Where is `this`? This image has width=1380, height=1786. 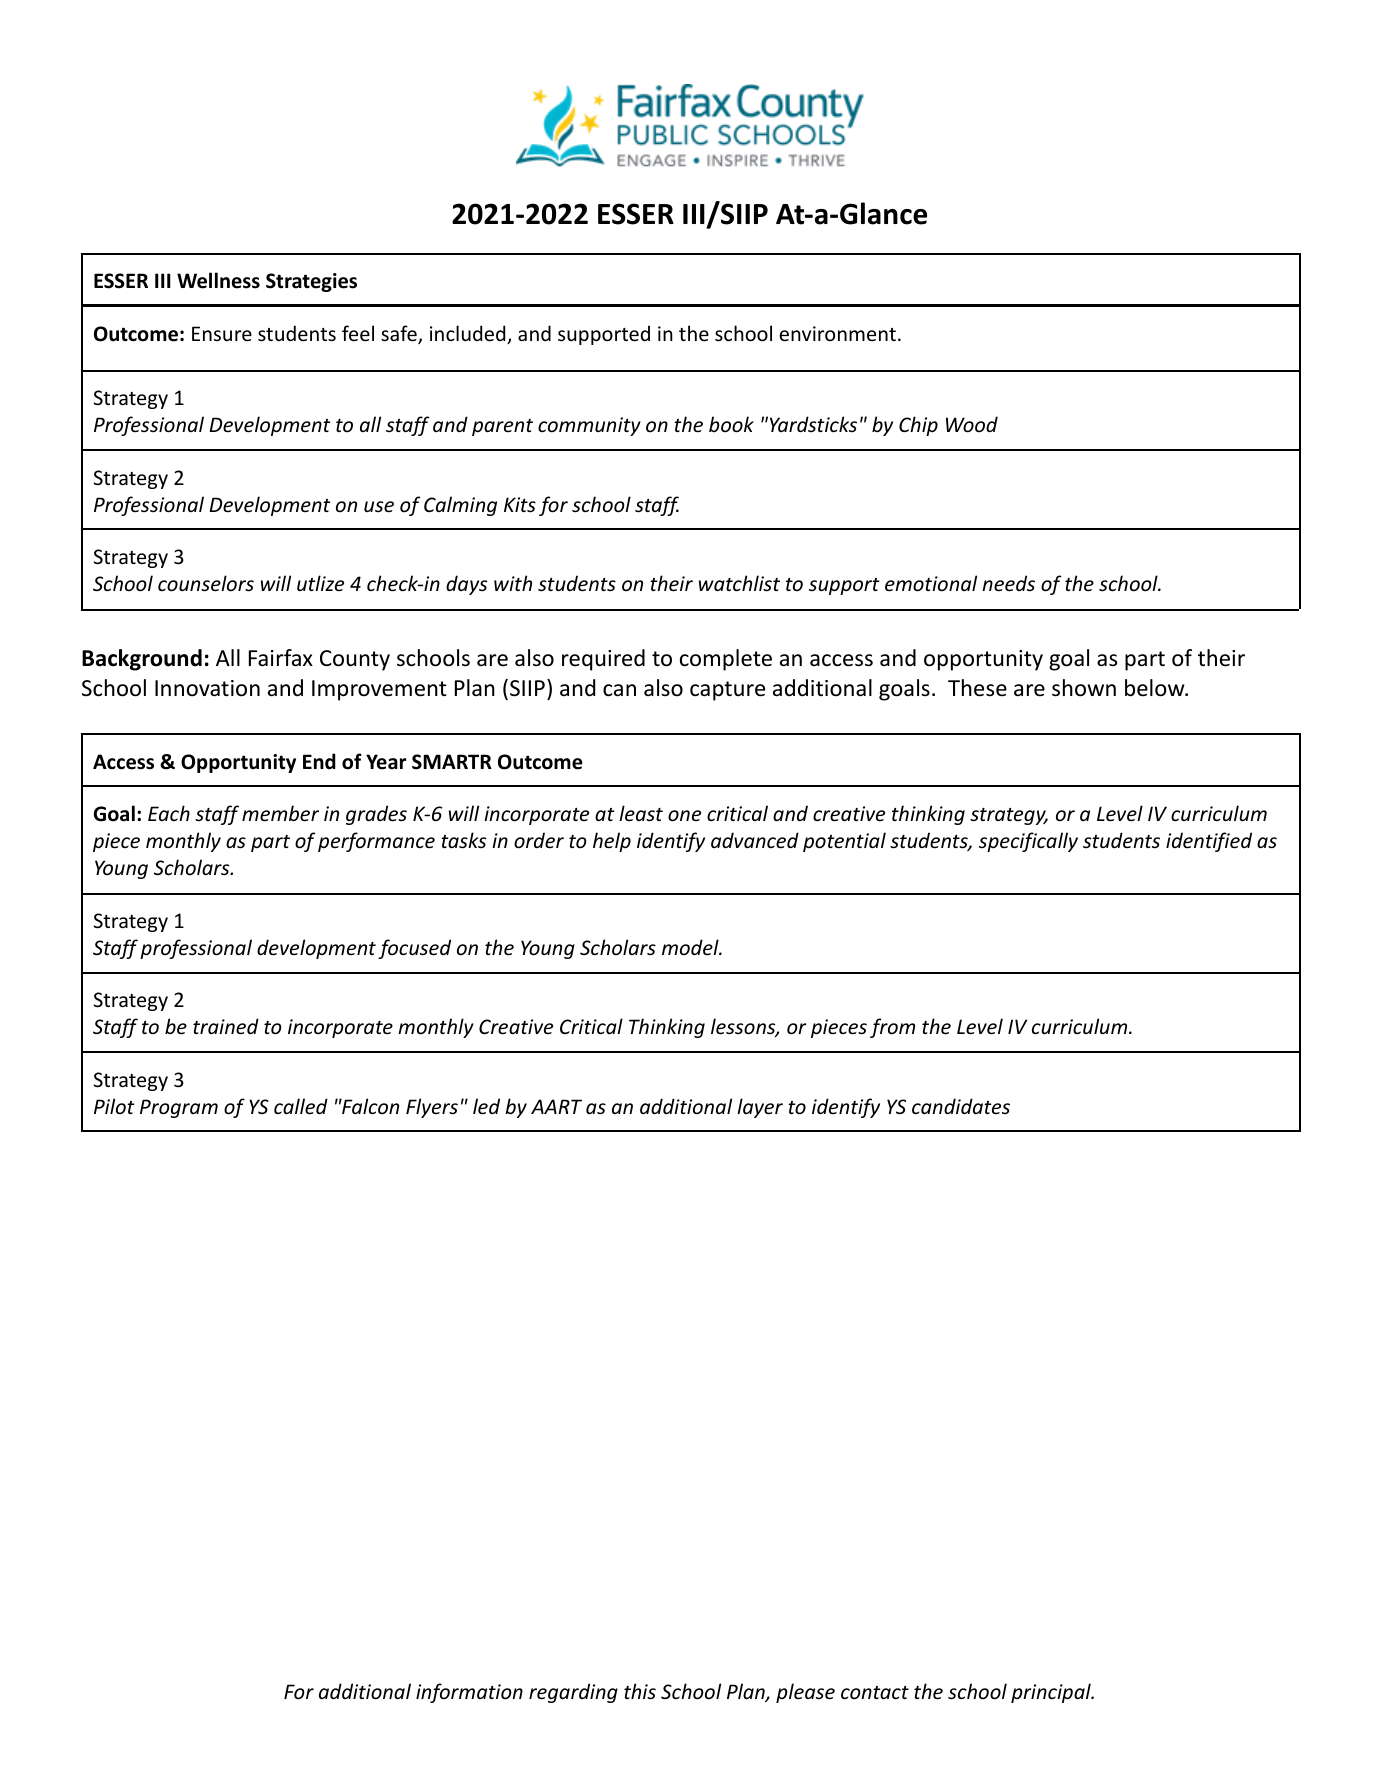
this is located at coordinates (640, 1691).
